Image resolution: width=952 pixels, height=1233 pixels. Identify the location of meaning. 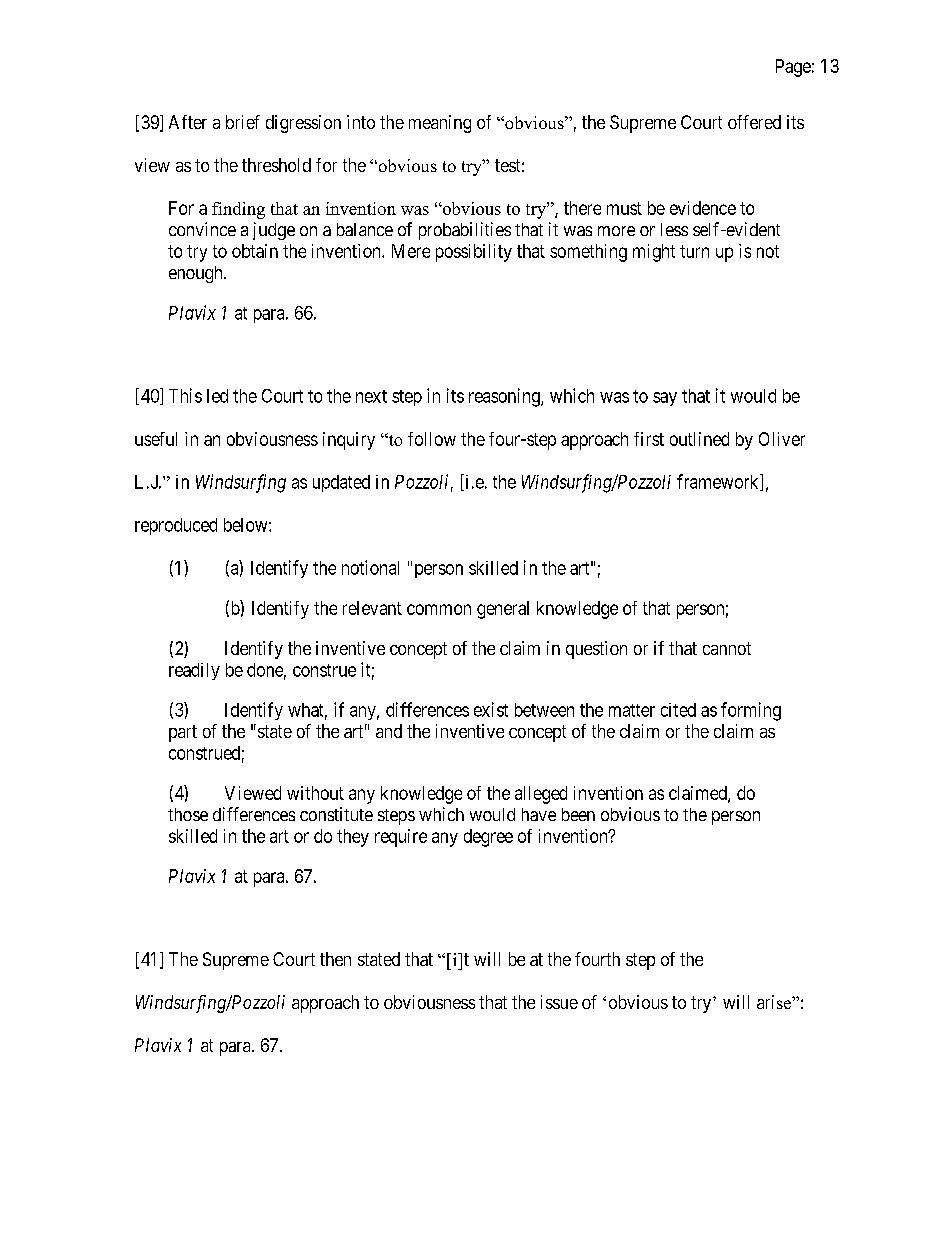
(440, 124).
